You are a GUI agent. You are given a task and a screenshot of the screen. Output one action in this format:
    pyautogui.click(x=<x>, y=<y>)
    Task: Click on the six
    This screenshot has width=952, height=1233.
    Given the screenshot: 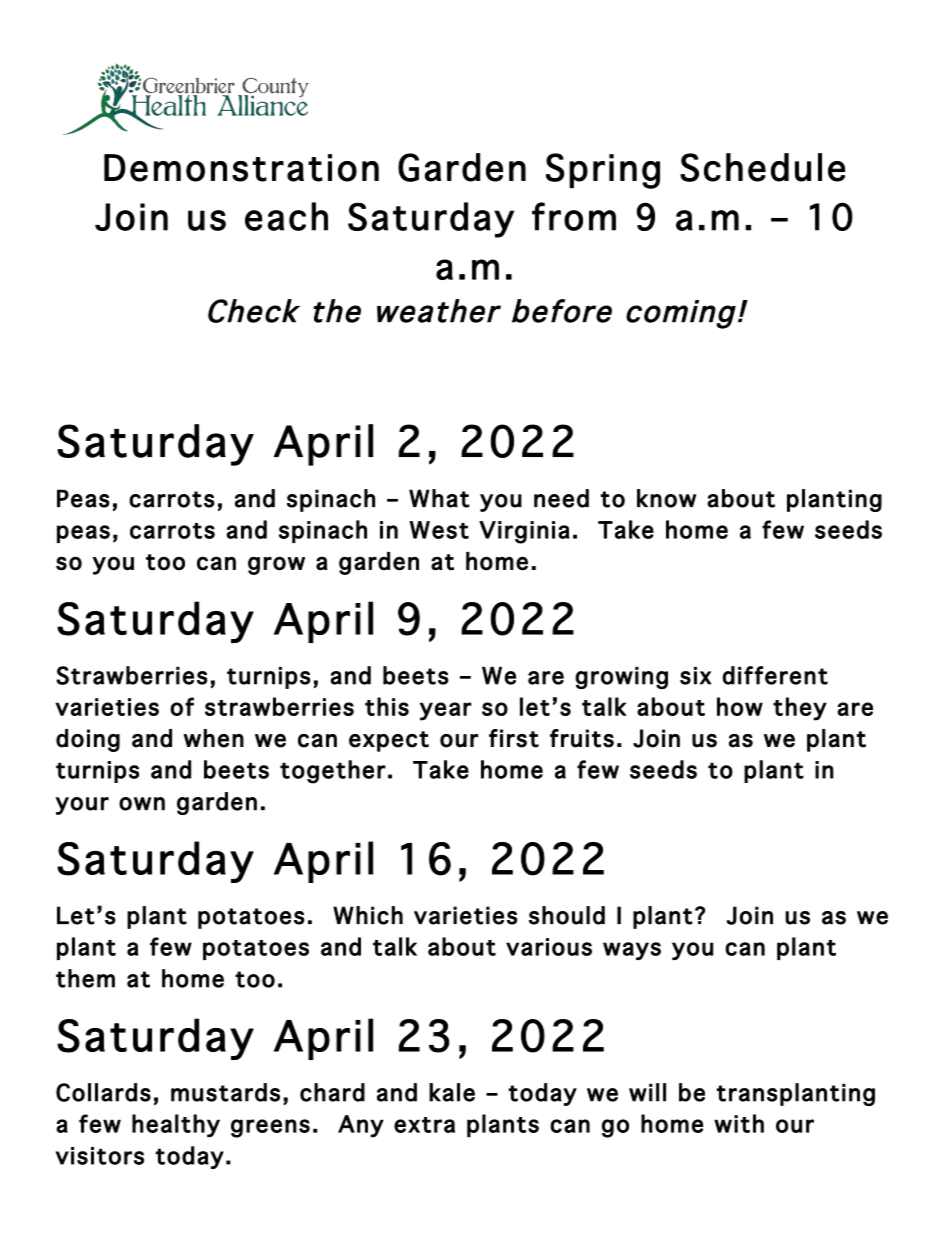 What is the action you would take?
    pyautogui.click(x=695, y=676)
